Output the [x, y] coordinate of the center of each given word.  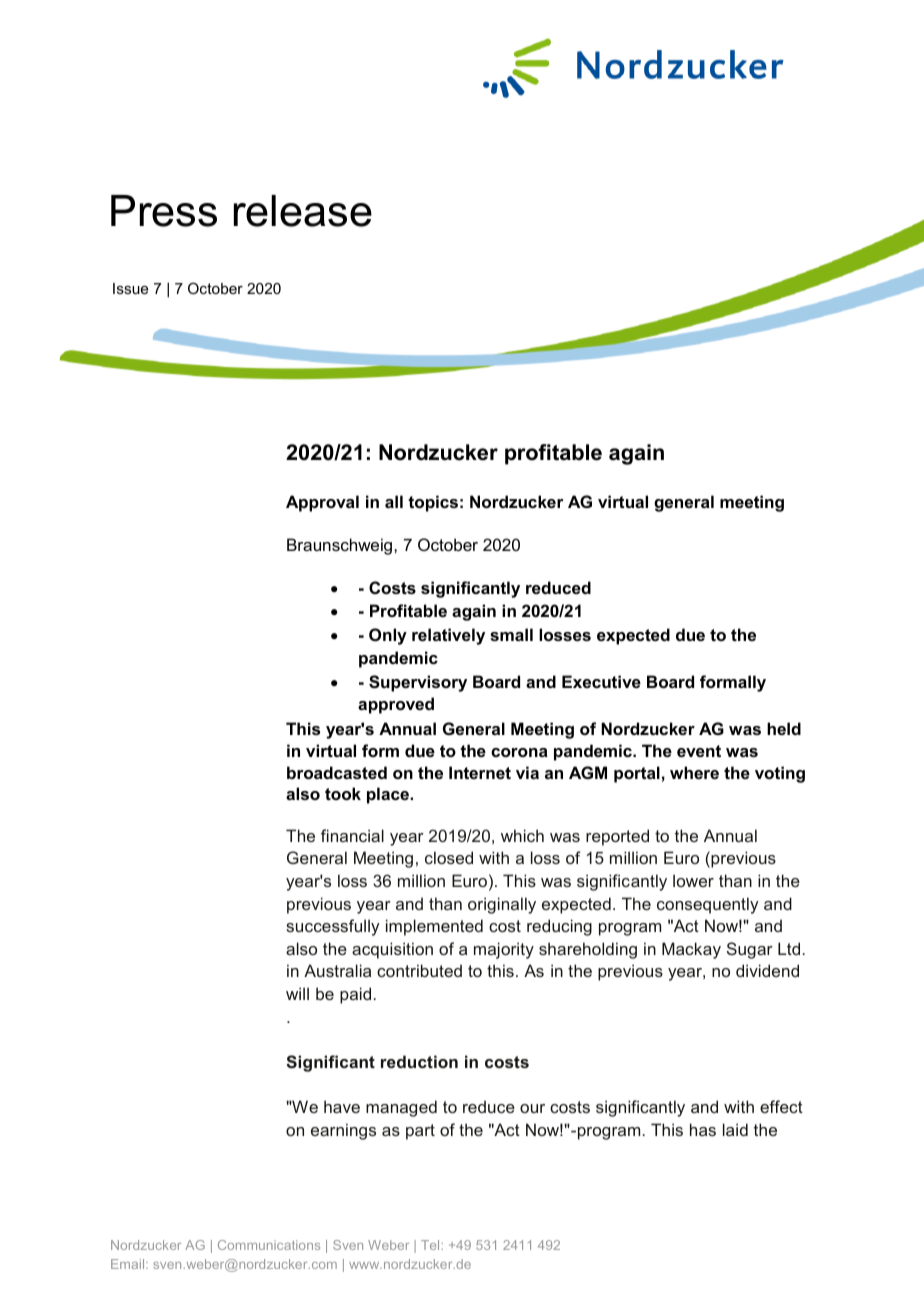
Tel [431, 1245]
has [703, 1129]
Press [164, 211]
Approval [322, 503]
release [303, 211]
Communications [269, 1245]
